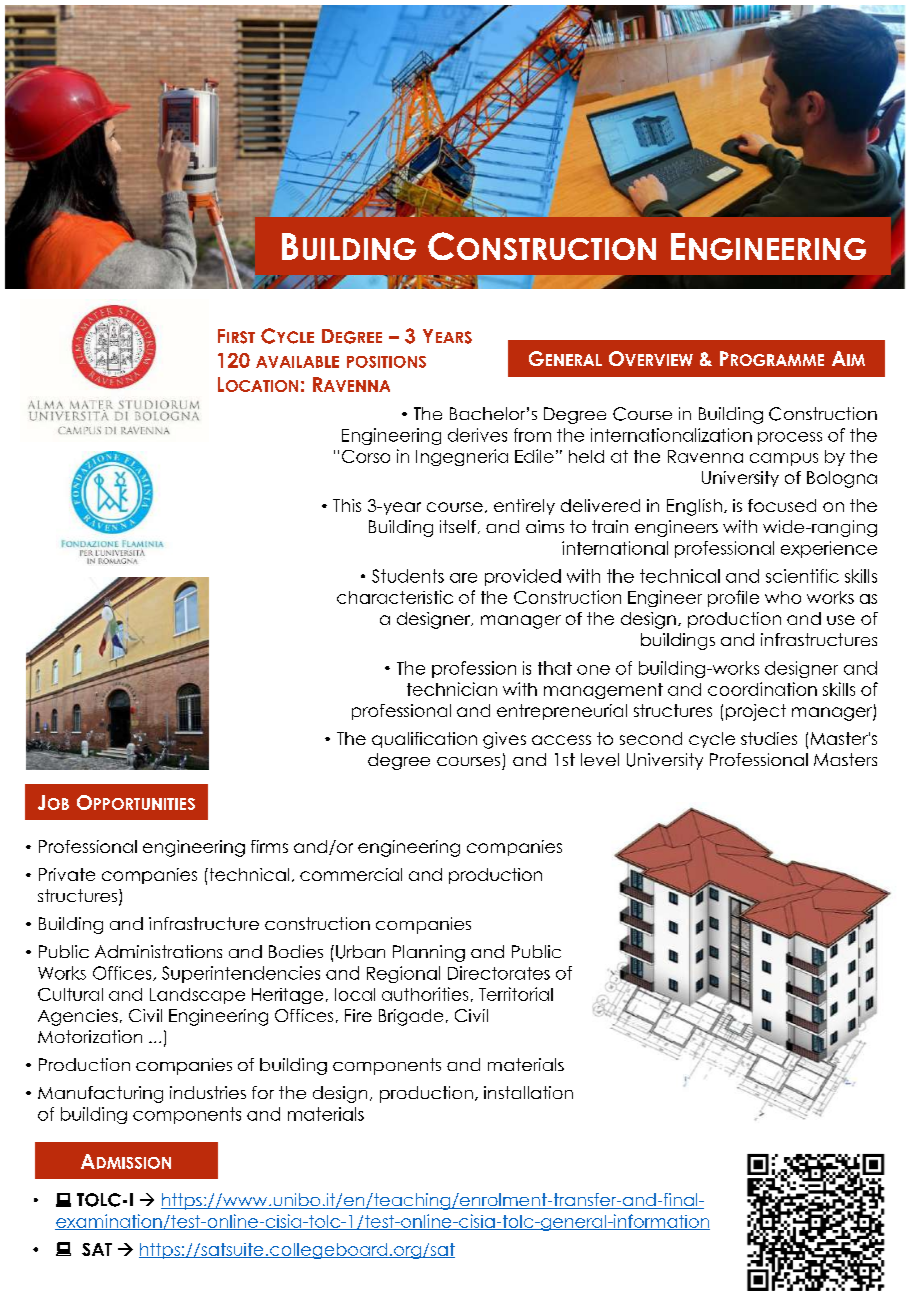  What do you see at coordinates (386, 362) in the screenshot?
I see `POSITIONS` at bounding box center [386, 362].
